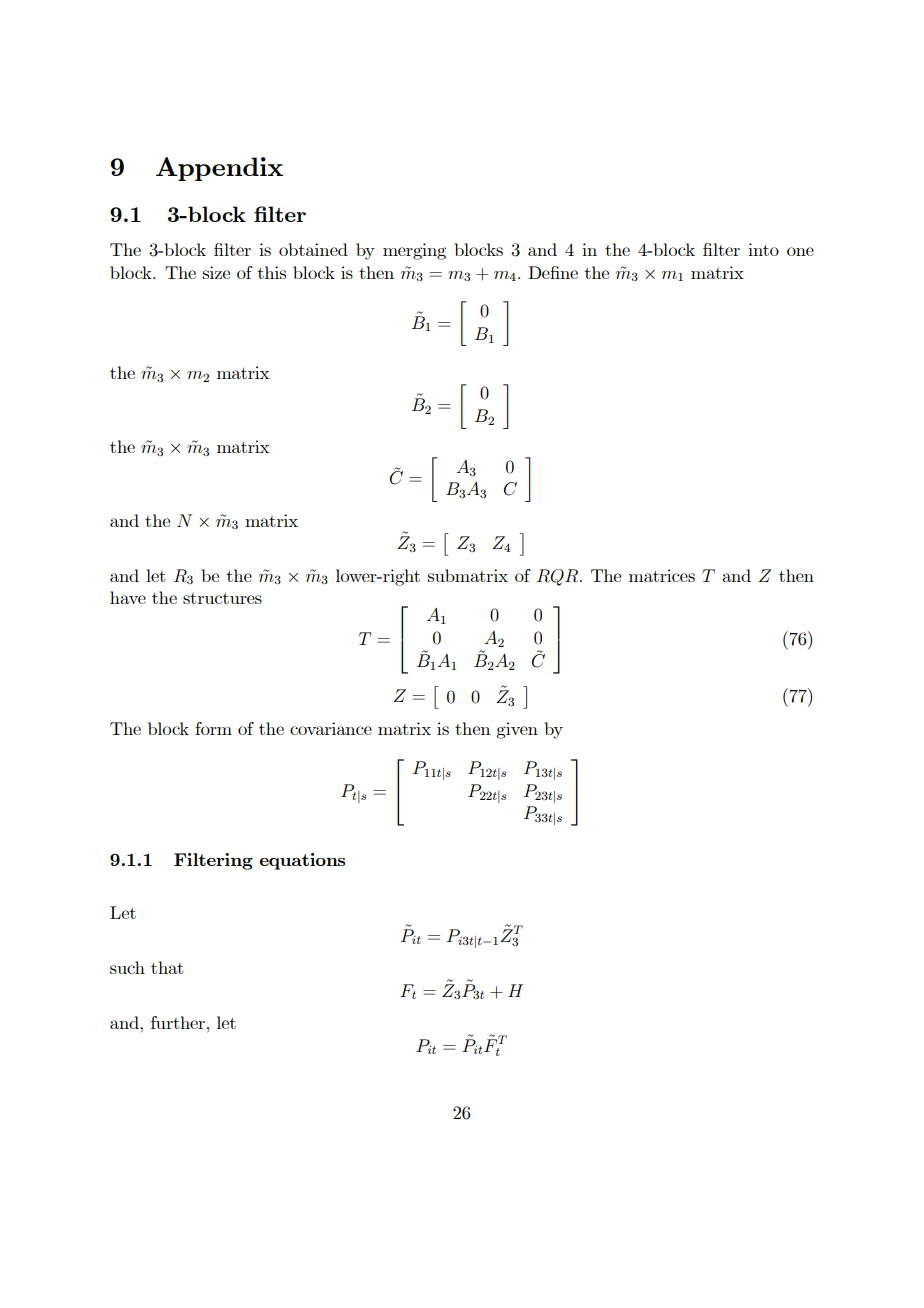  What do you see at coordinates (302, 861) in the screenshot?
I see `equations` at bounding box center [302, 861].
